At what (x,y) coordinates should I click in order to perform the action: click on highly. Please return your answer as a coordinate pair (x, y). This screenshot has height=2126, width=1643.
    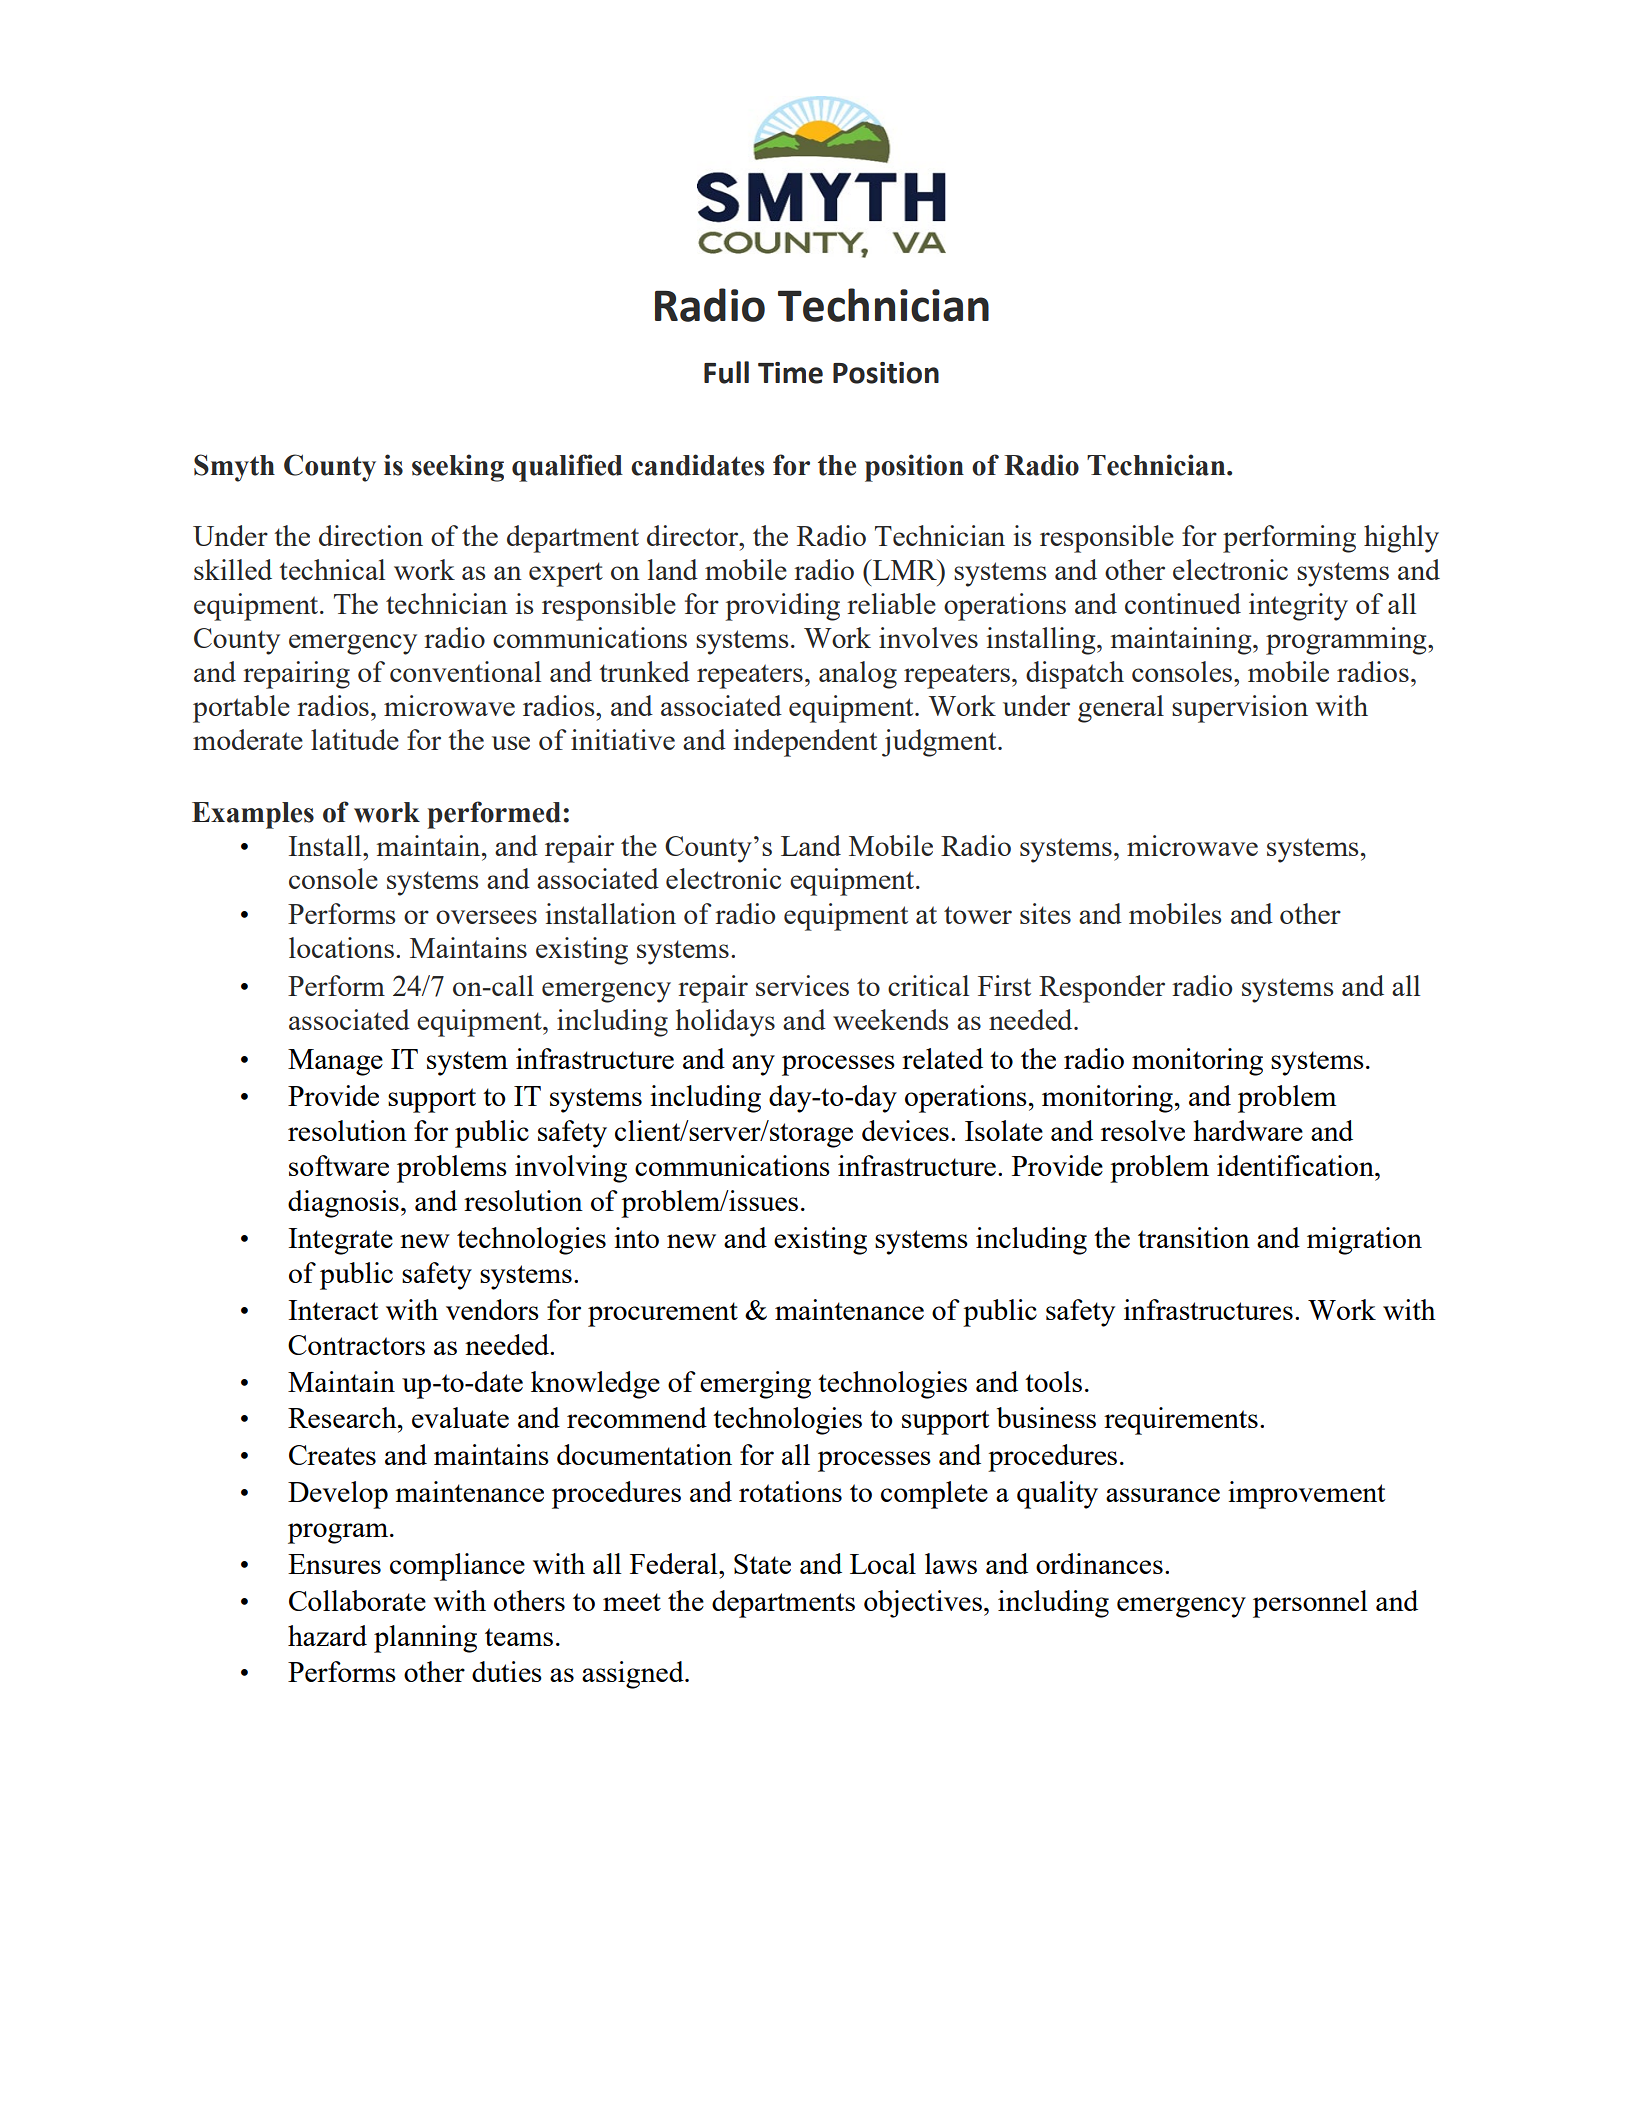
    Looking at the image, I should click on (1401, 539).
